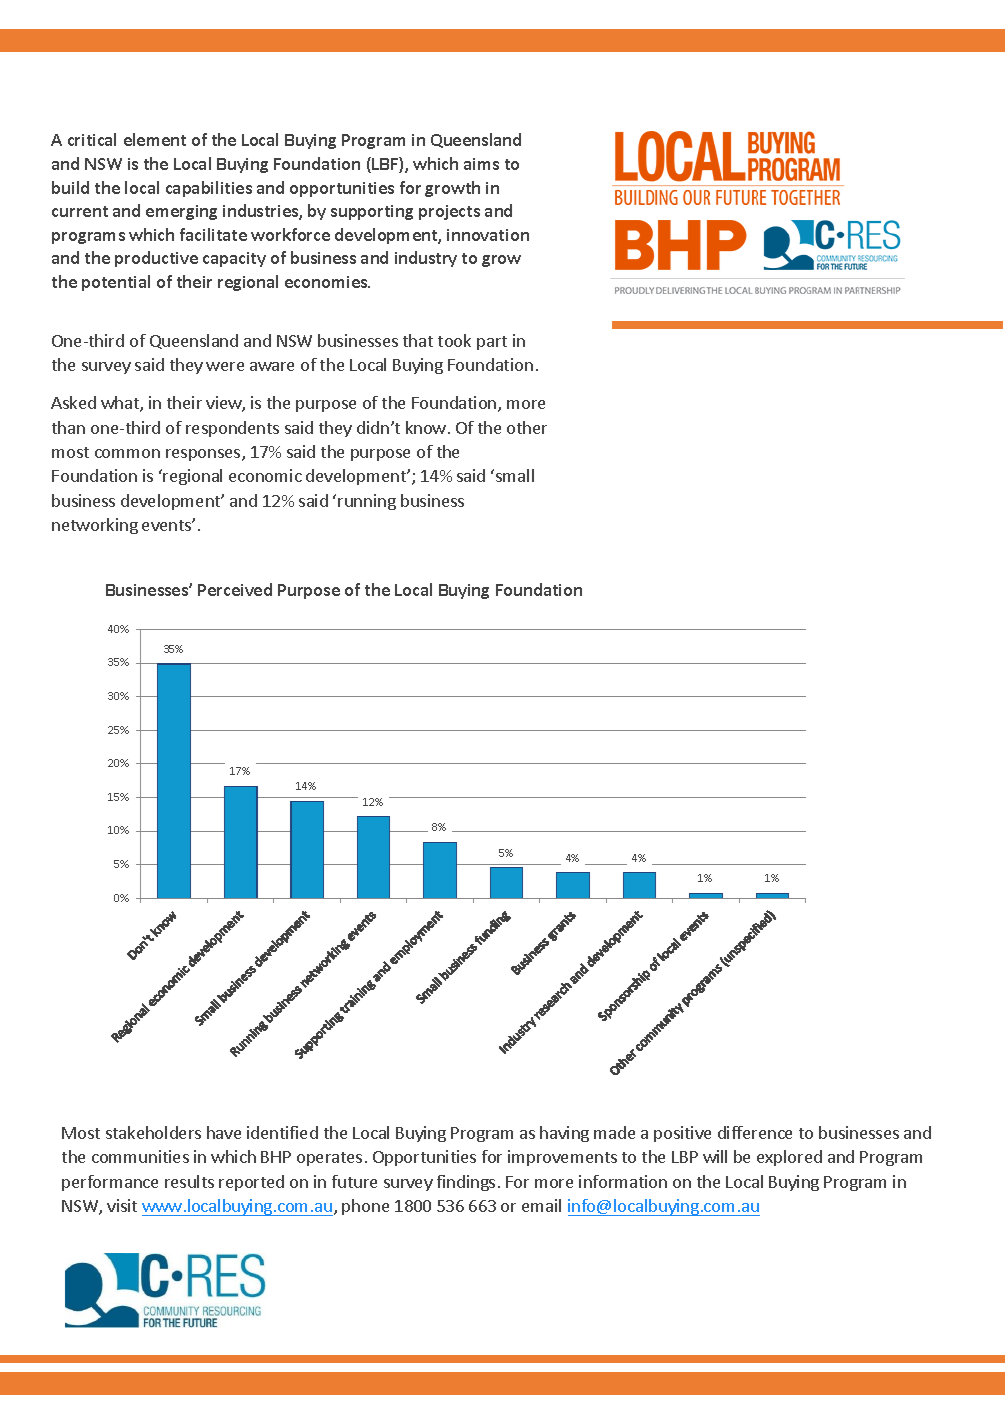 The height and width of the screenshot is (1421, 1005). What do you see at coordinates (155, 139) in the screenshot?
I see `element` at bounding box center [155, 139].
